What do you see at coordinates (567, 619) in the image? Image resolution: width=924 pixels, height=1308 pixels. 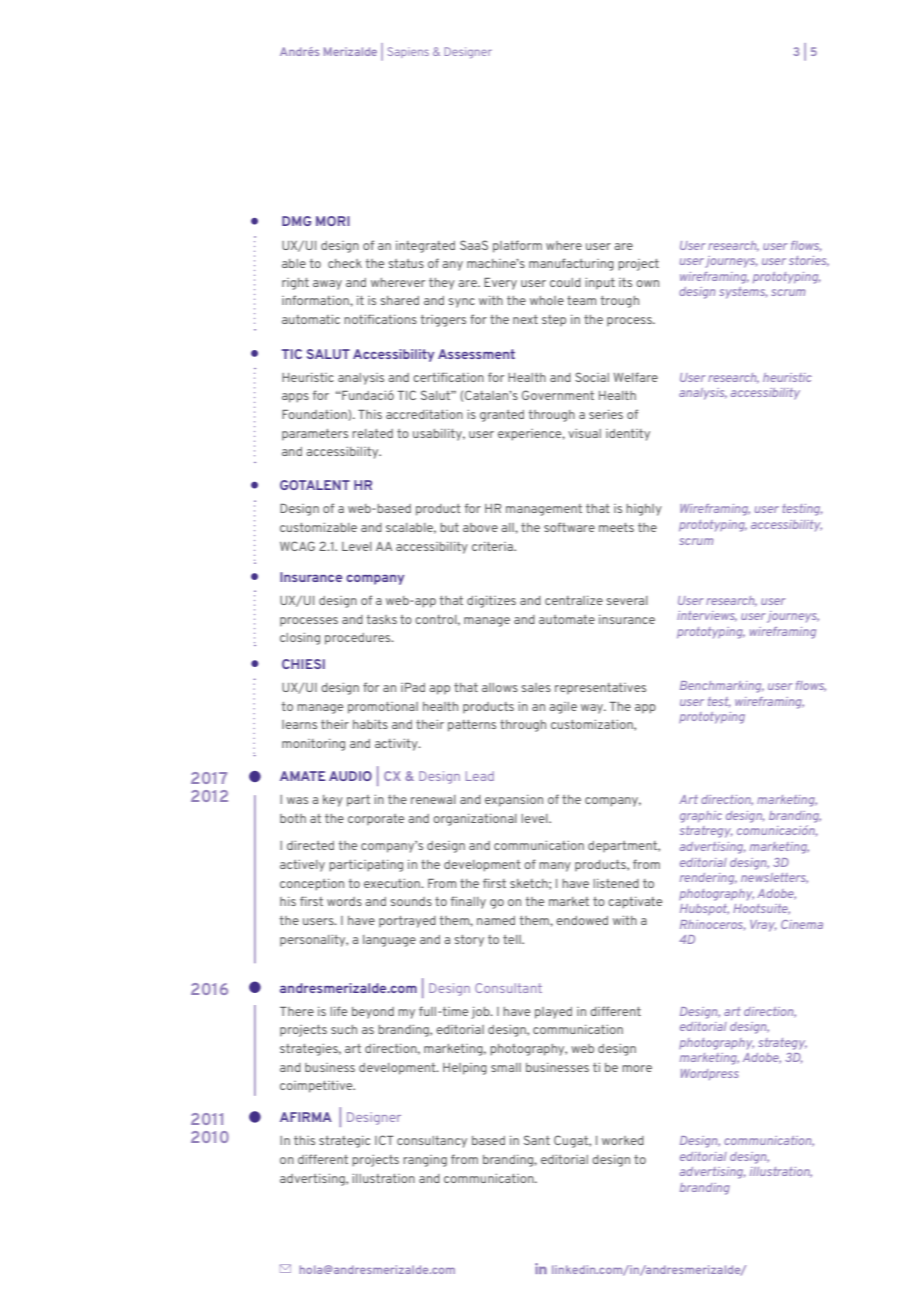 I see `automate` at bounding box center [567, 619].
